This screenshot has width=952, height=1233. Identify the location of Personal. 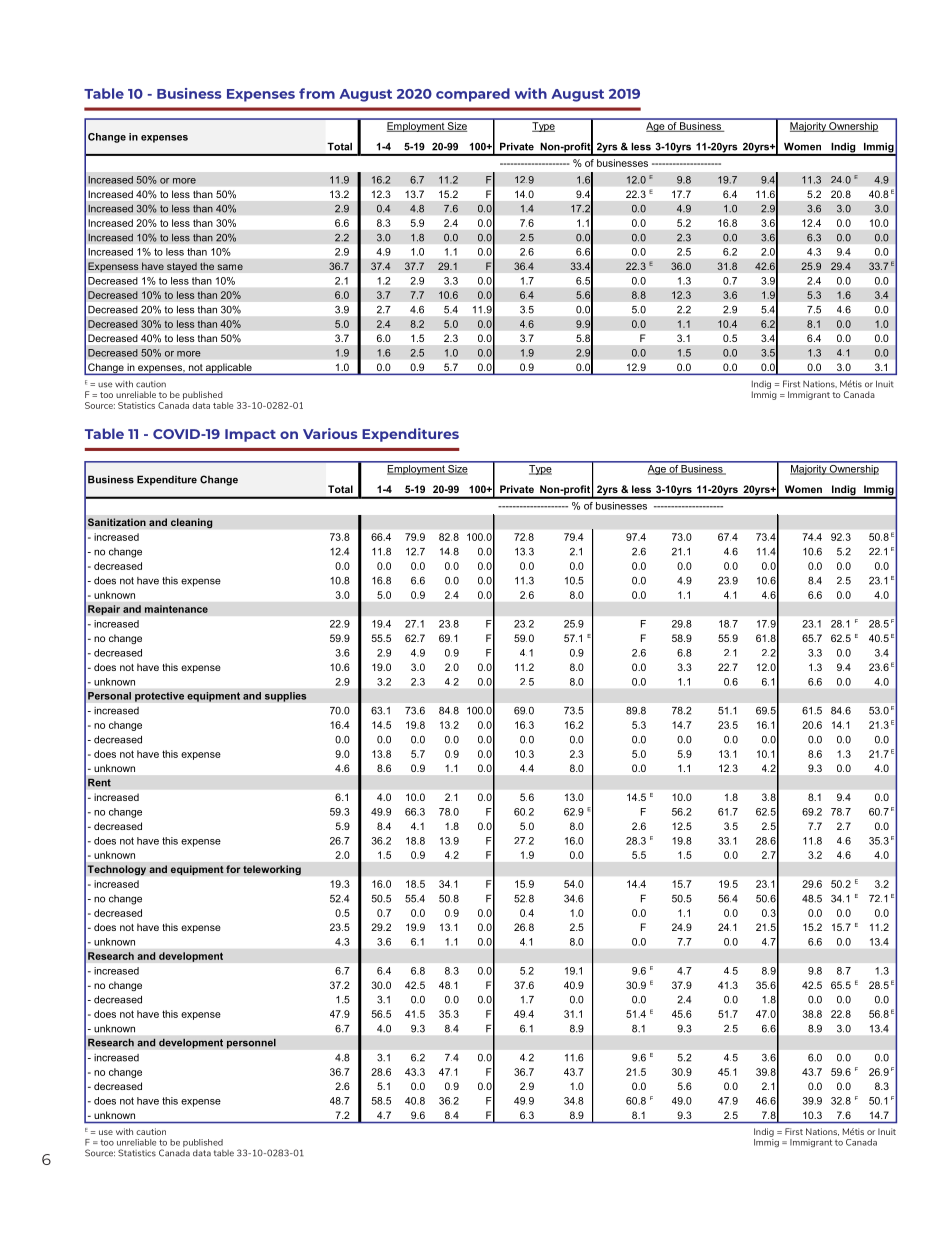
(109, 696).
